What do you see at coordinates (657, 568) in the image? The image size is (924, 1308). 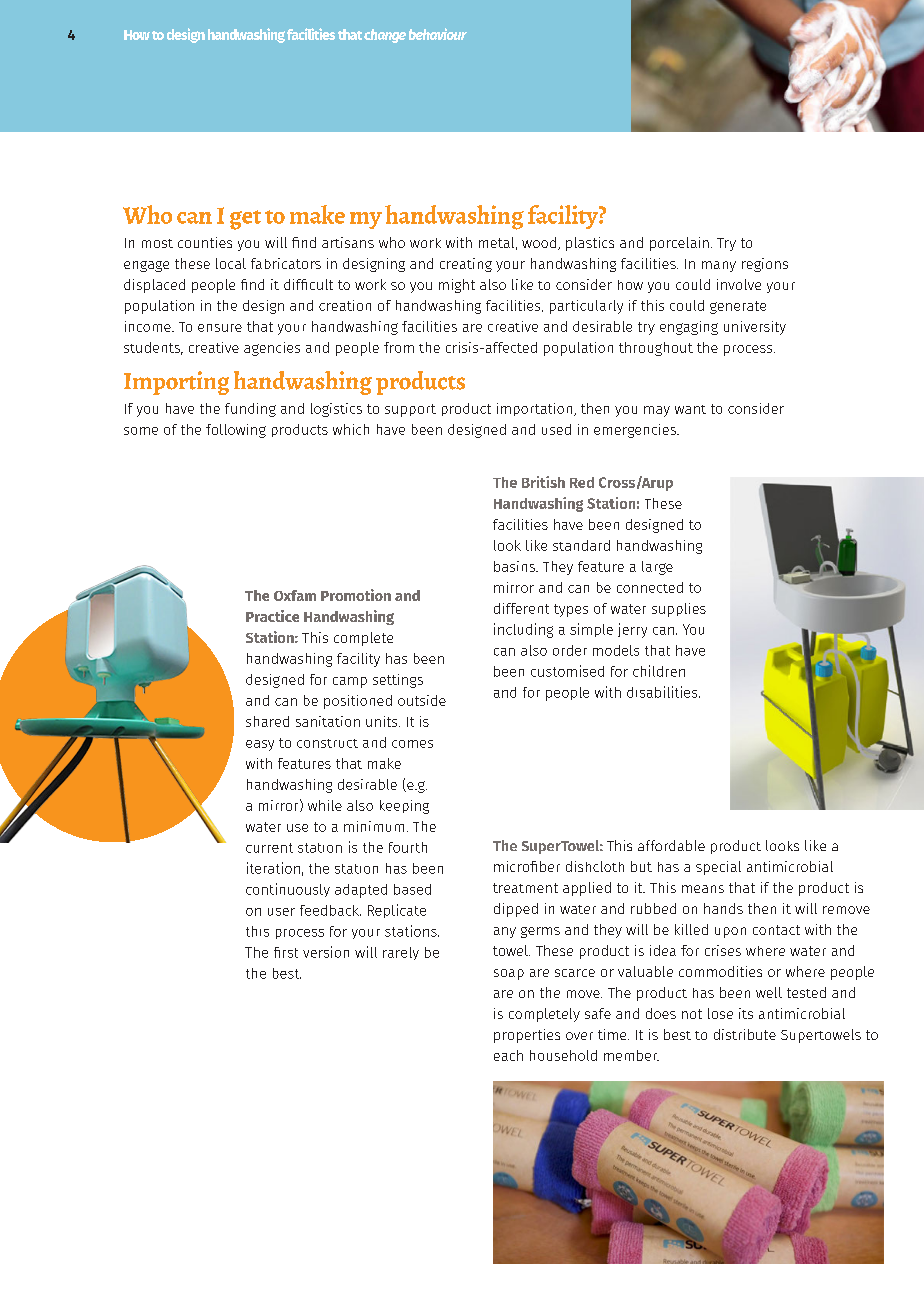 I see `large` at bounding box center [657, 568].
